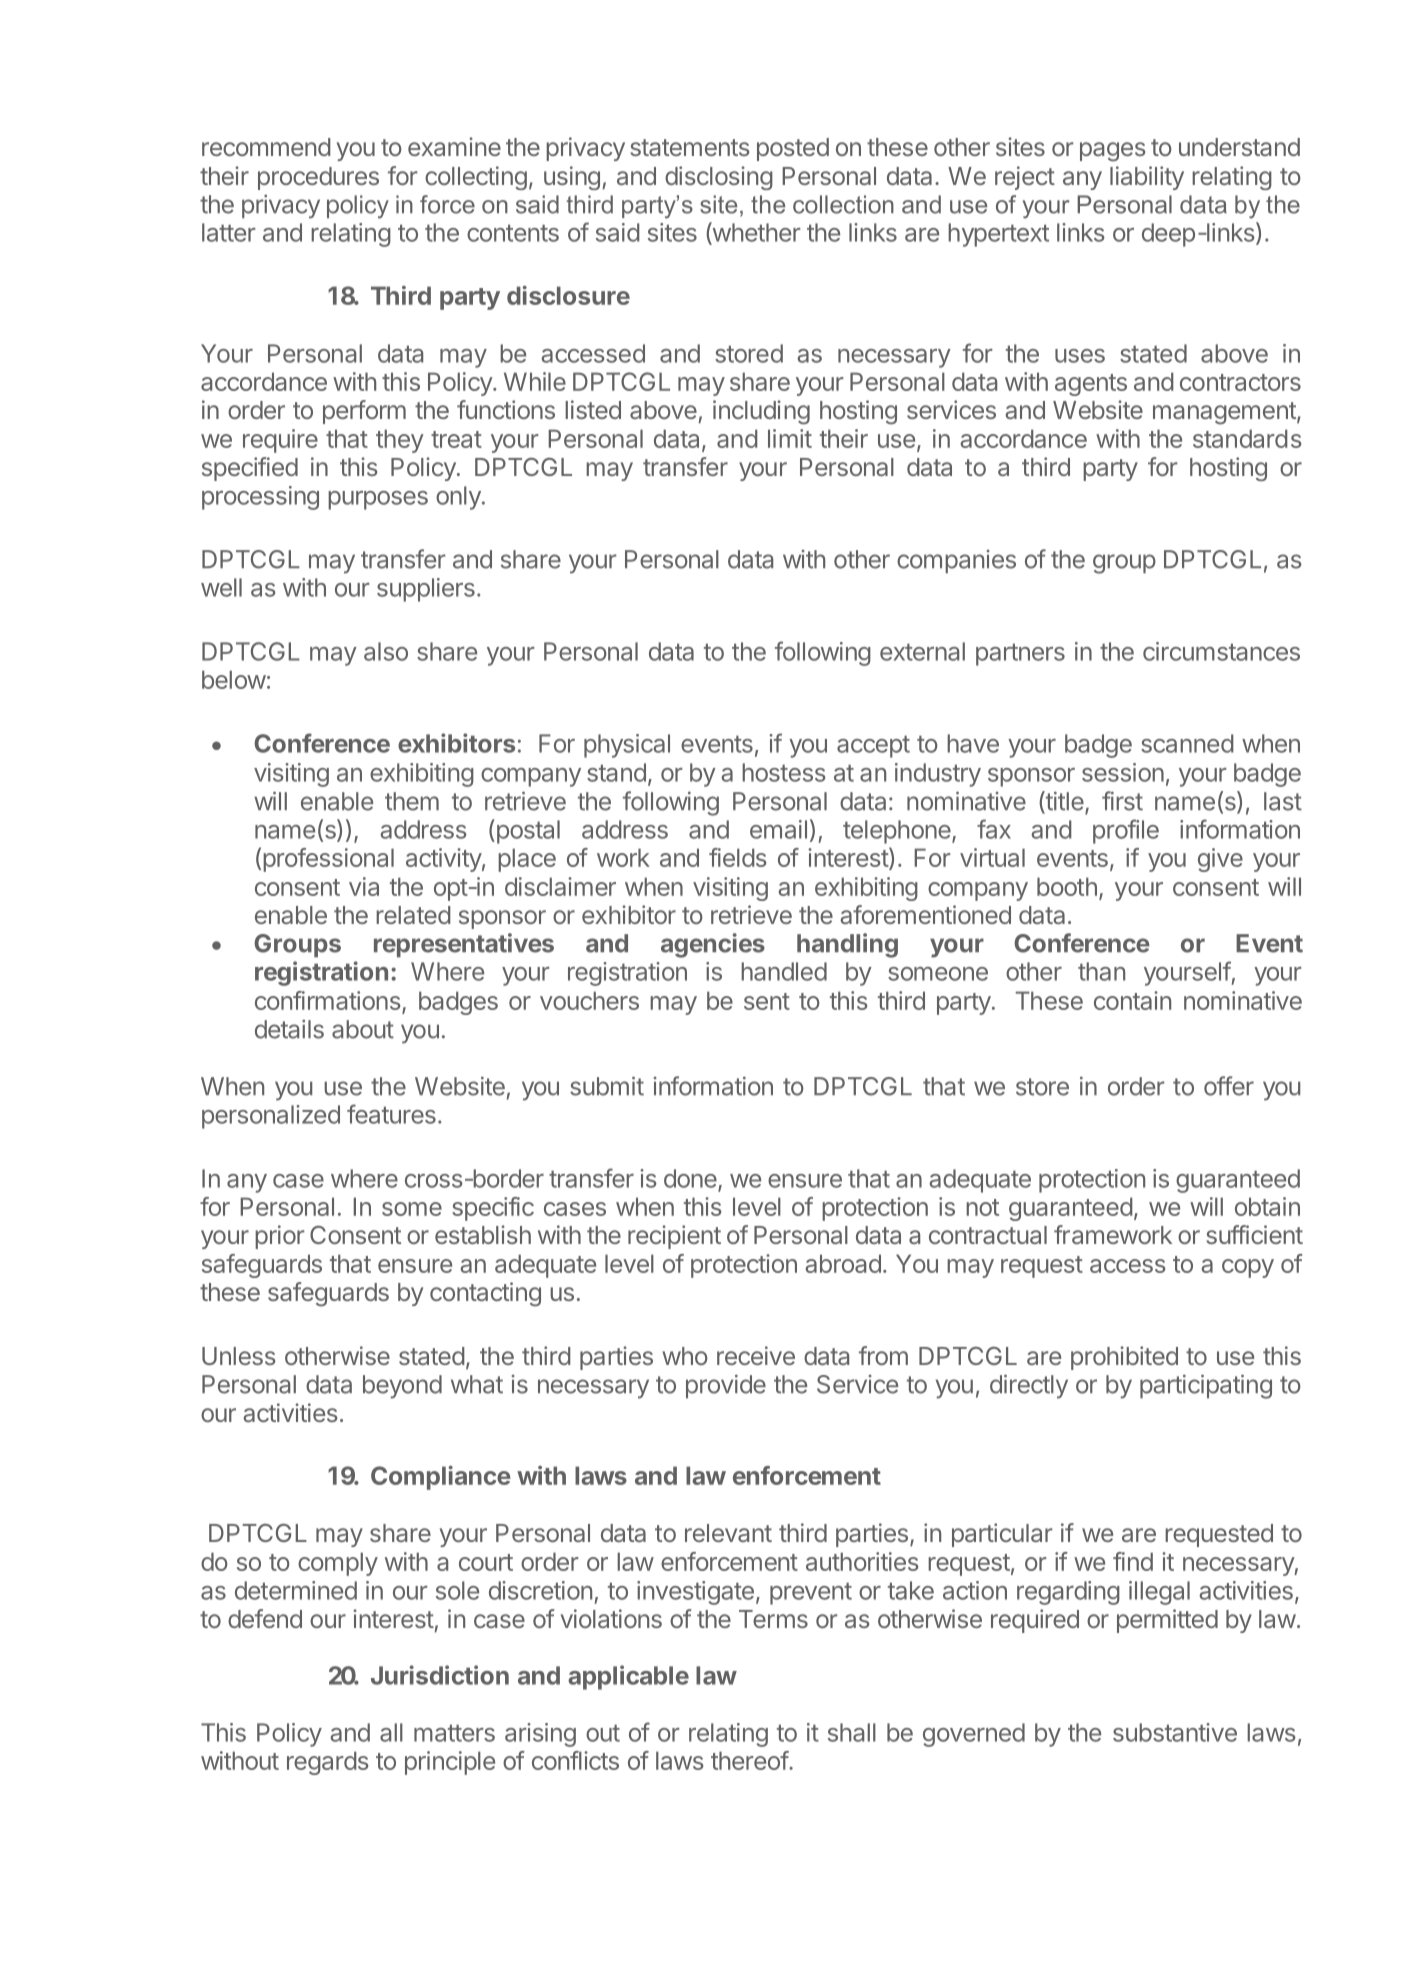 This image has height=1983, width=1402. I want to click on circumstances, so click(1221, 651).
